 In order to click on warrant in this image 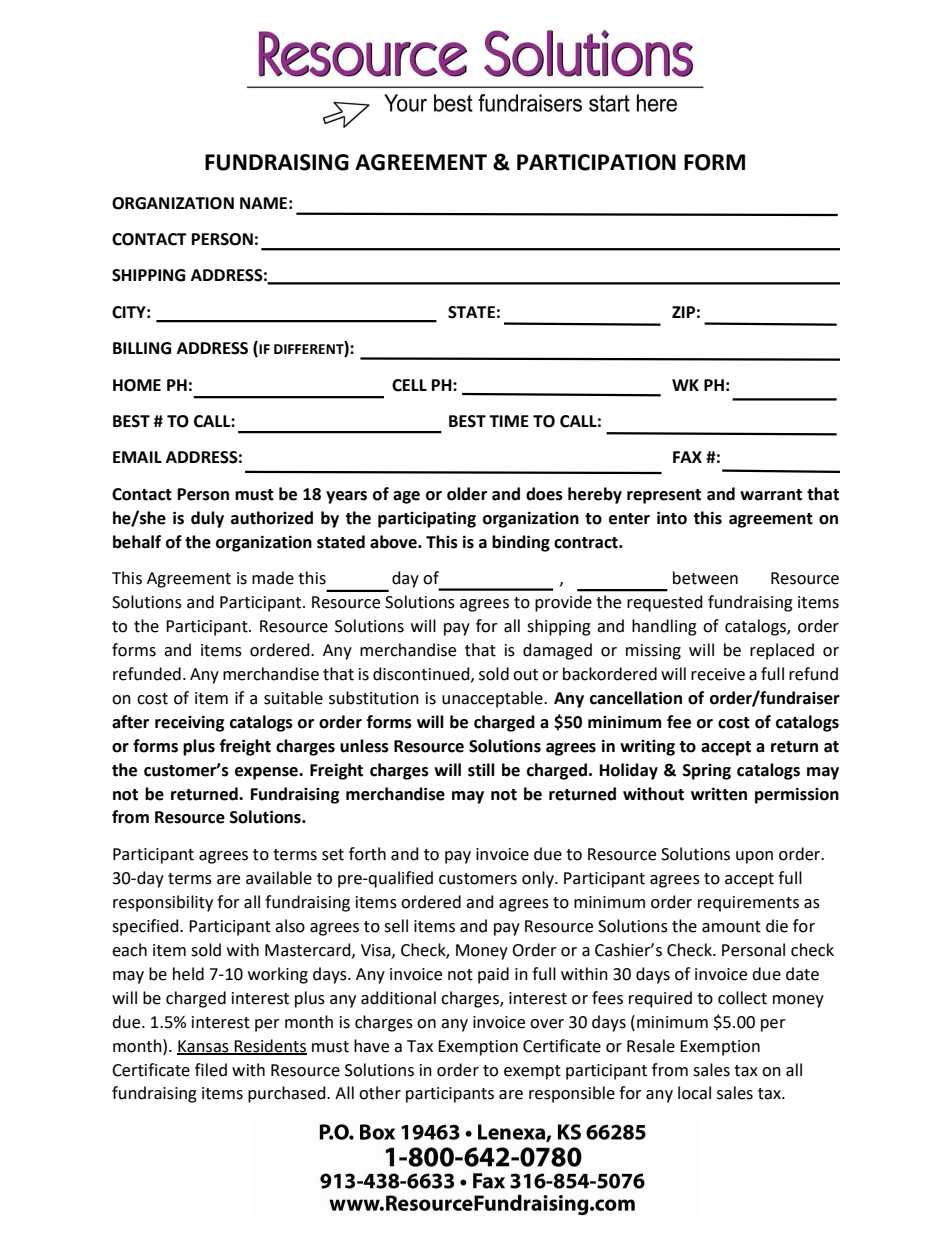, I will do `click(771, 495)`.
